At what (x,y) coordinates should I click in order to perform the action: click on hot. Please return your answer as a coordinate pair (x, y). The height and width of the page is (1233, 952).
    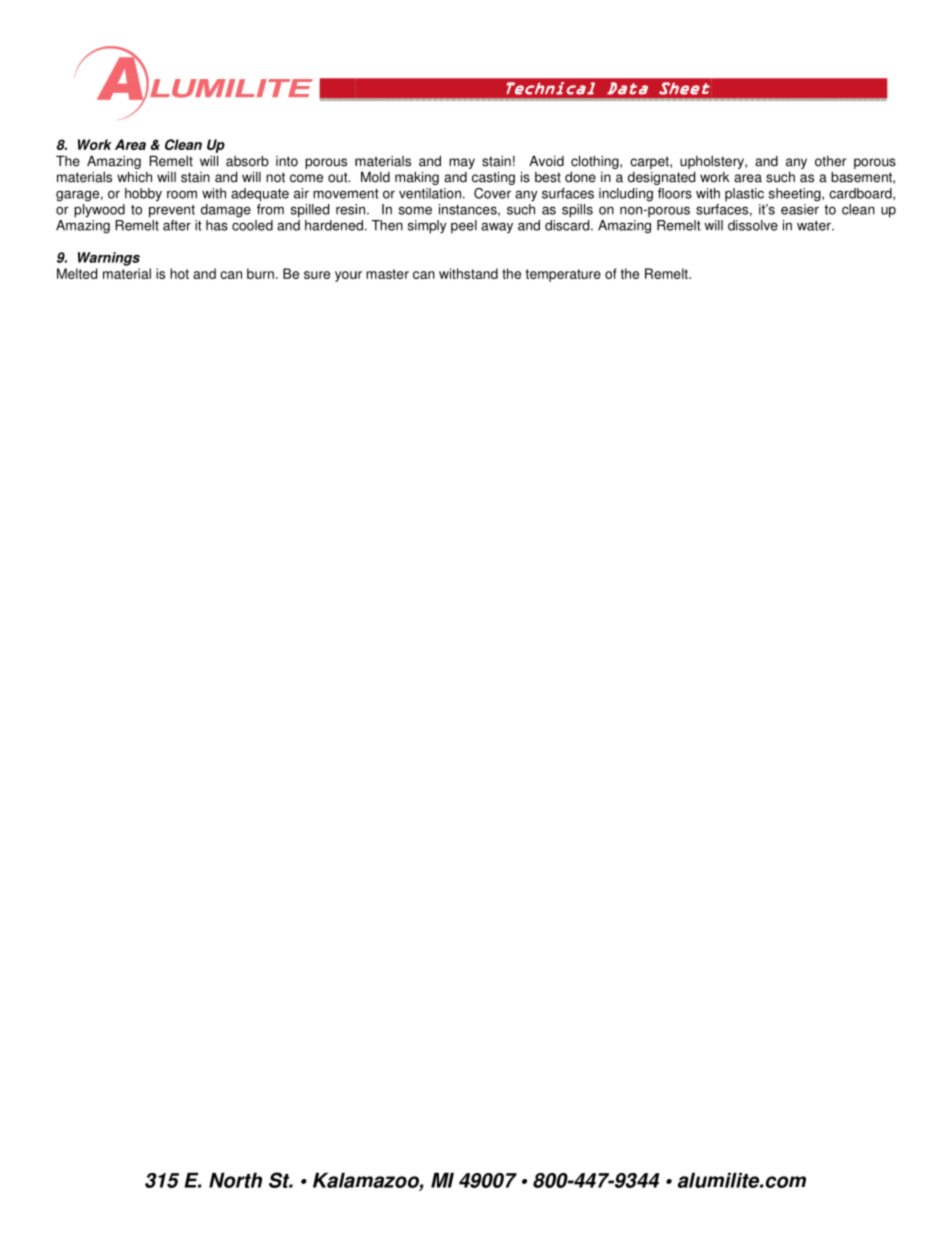
    Looking at the image, I should click on (179, 273).
